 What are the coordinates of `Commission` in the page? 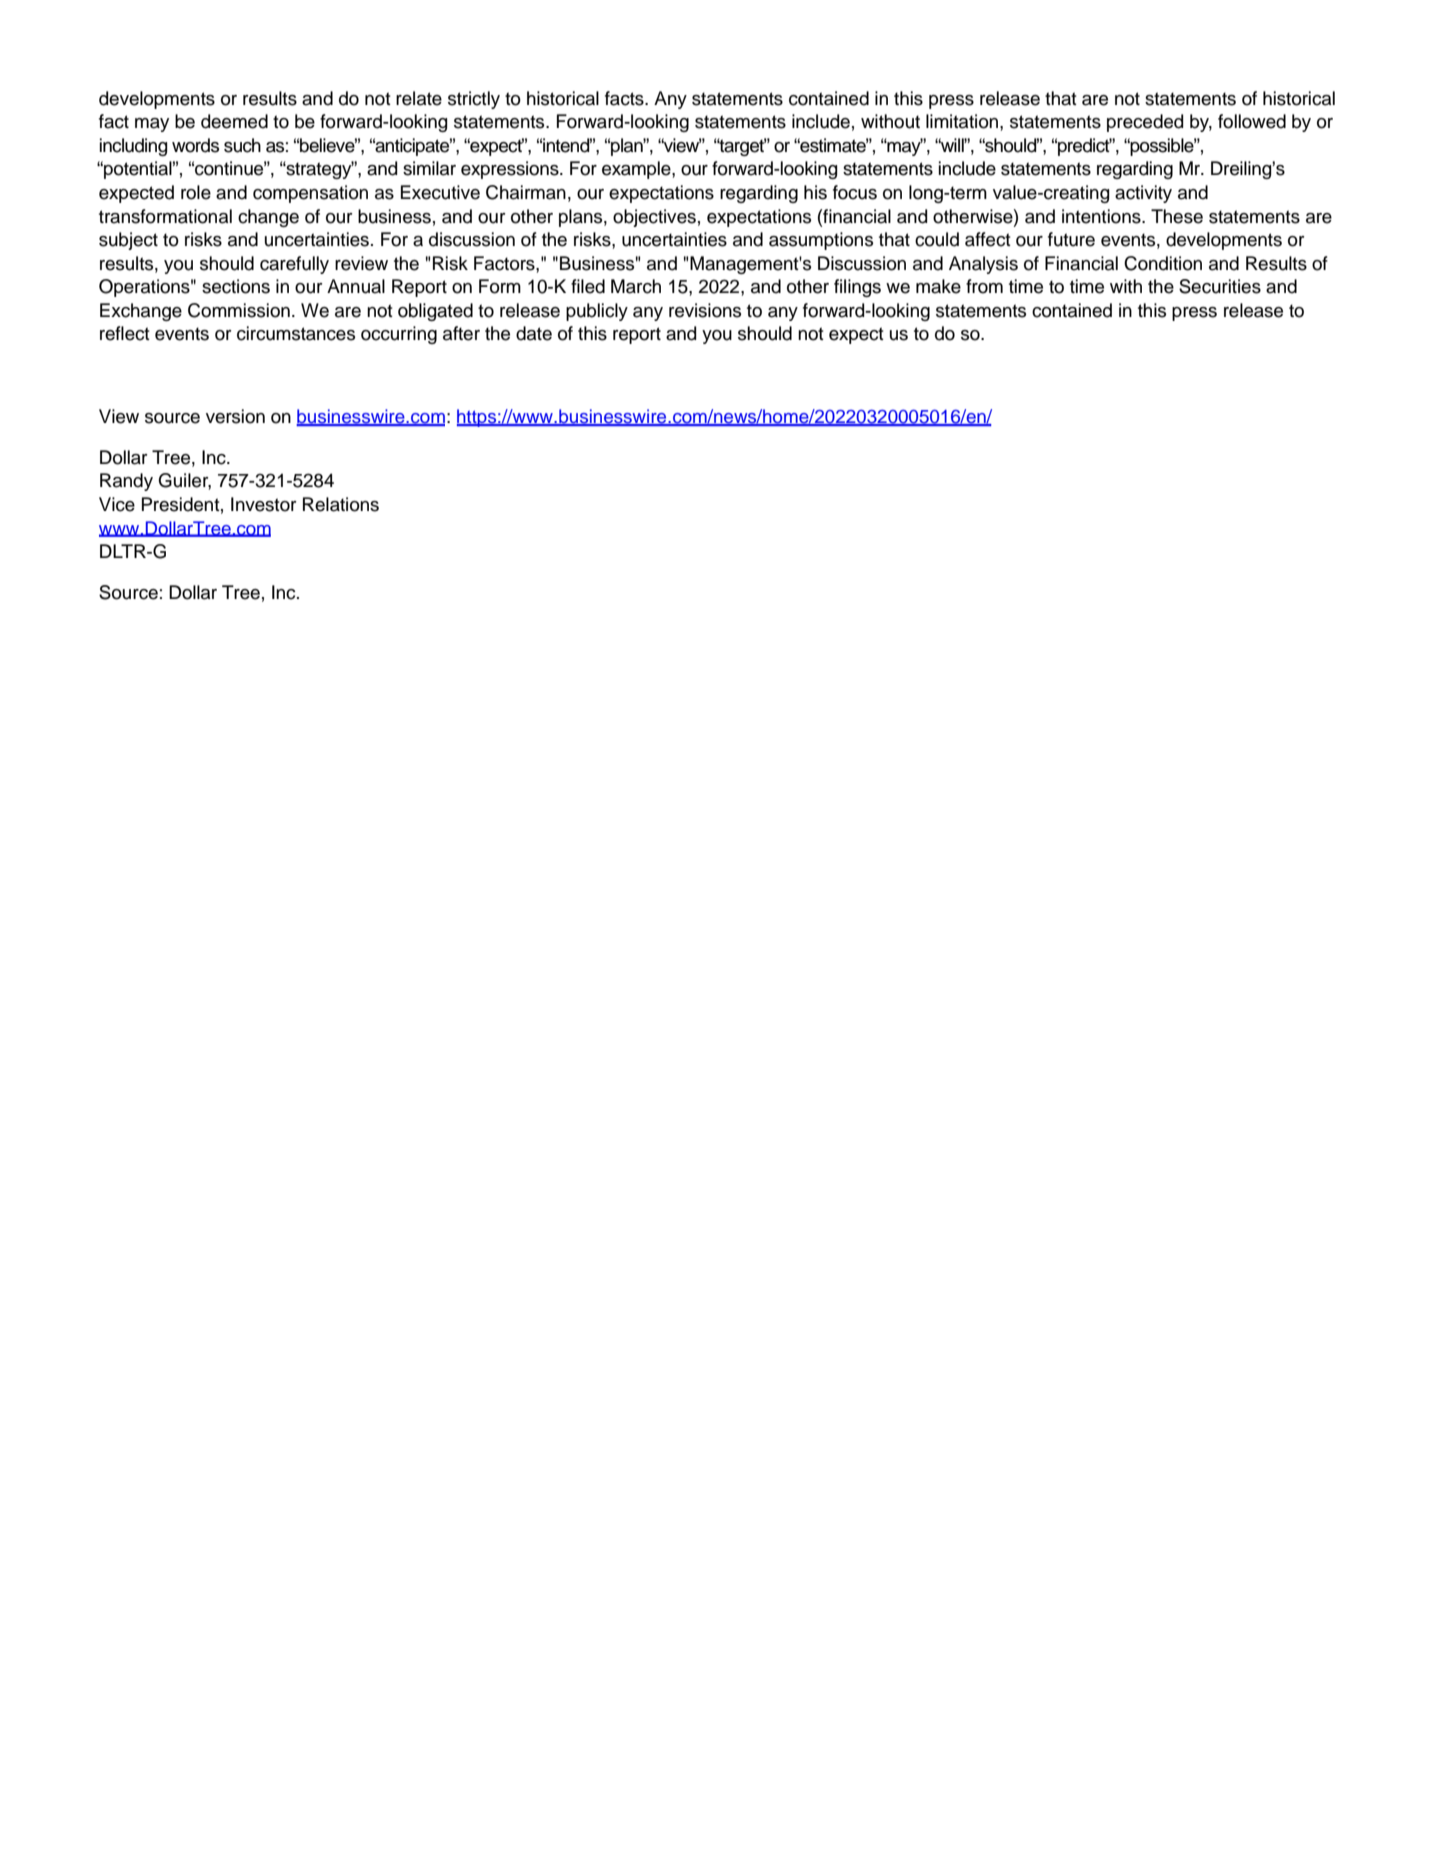 It's located at (239, 310).
